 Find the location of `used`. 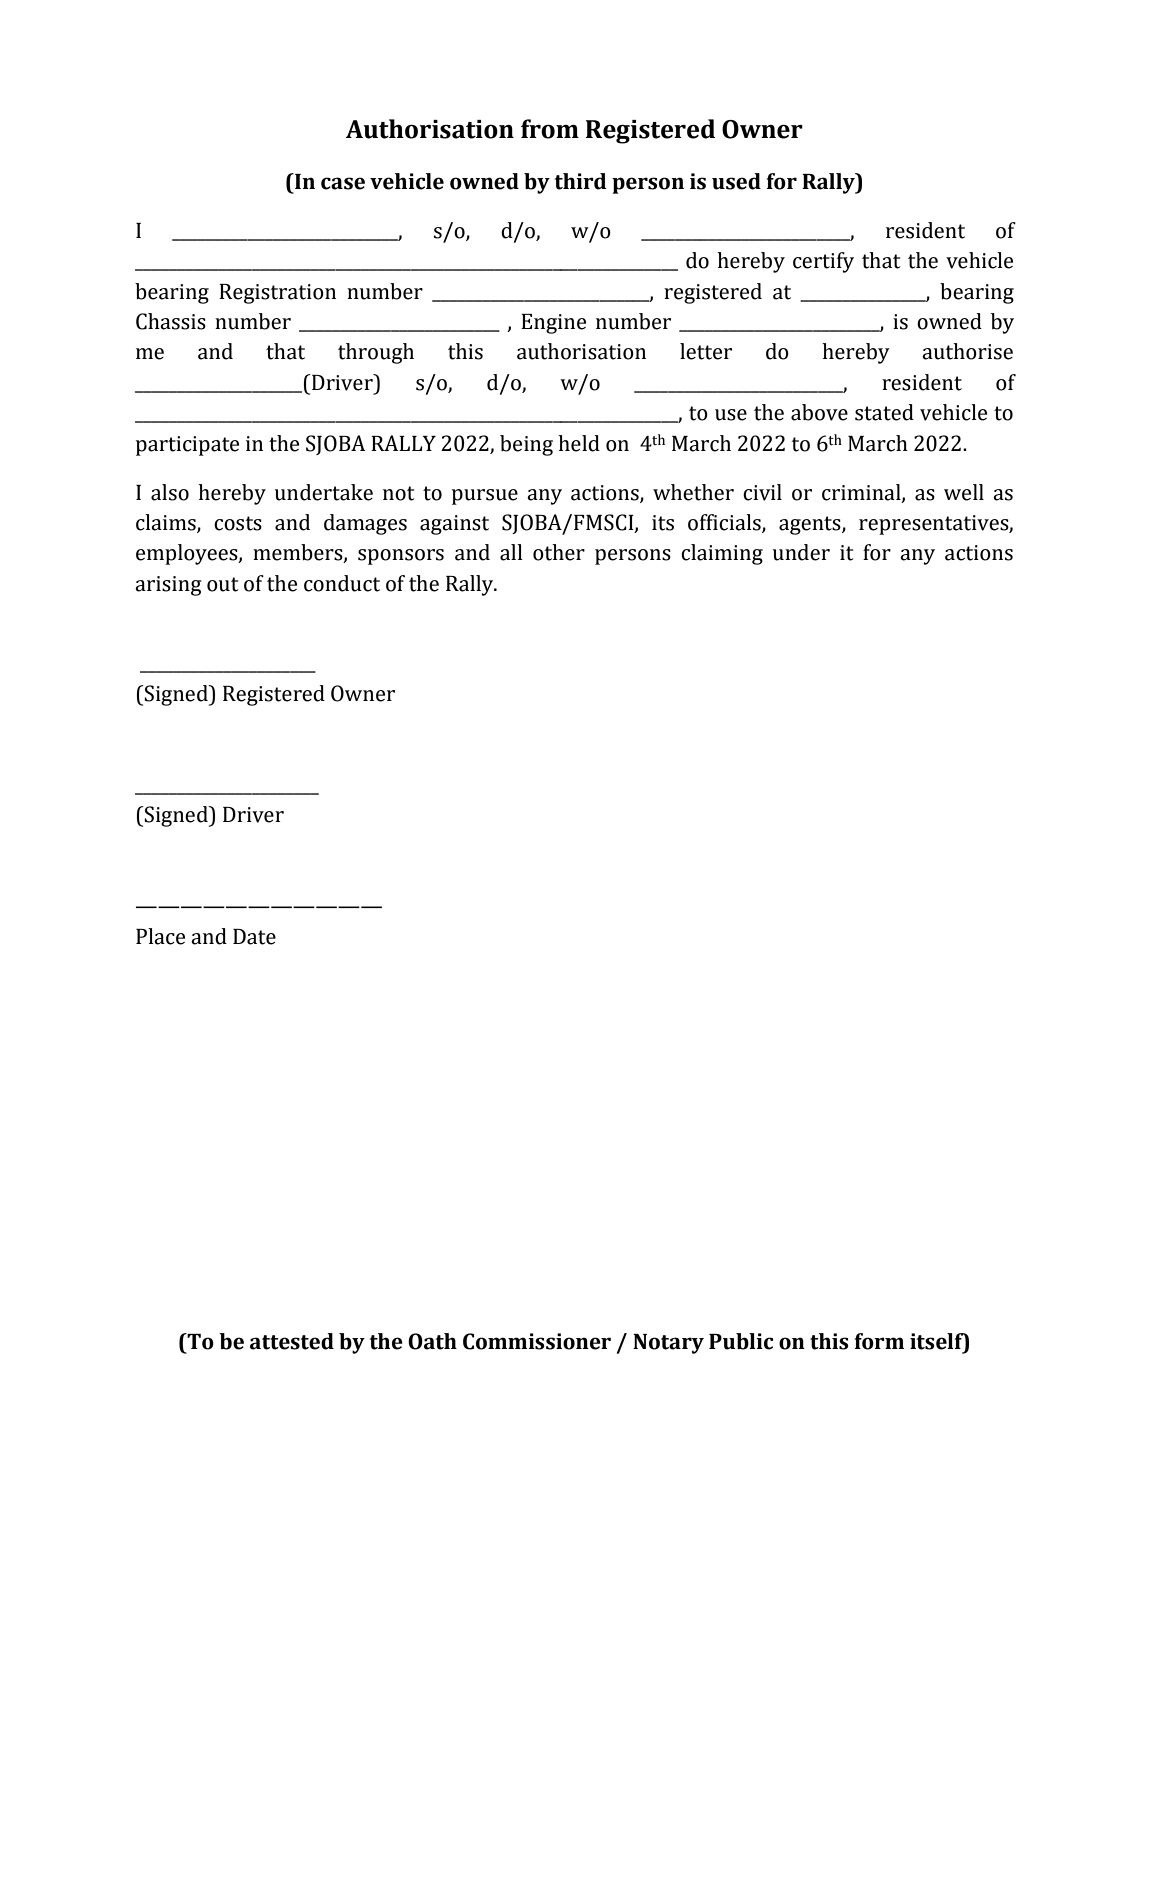

used is located at coordinates (736, 181).
